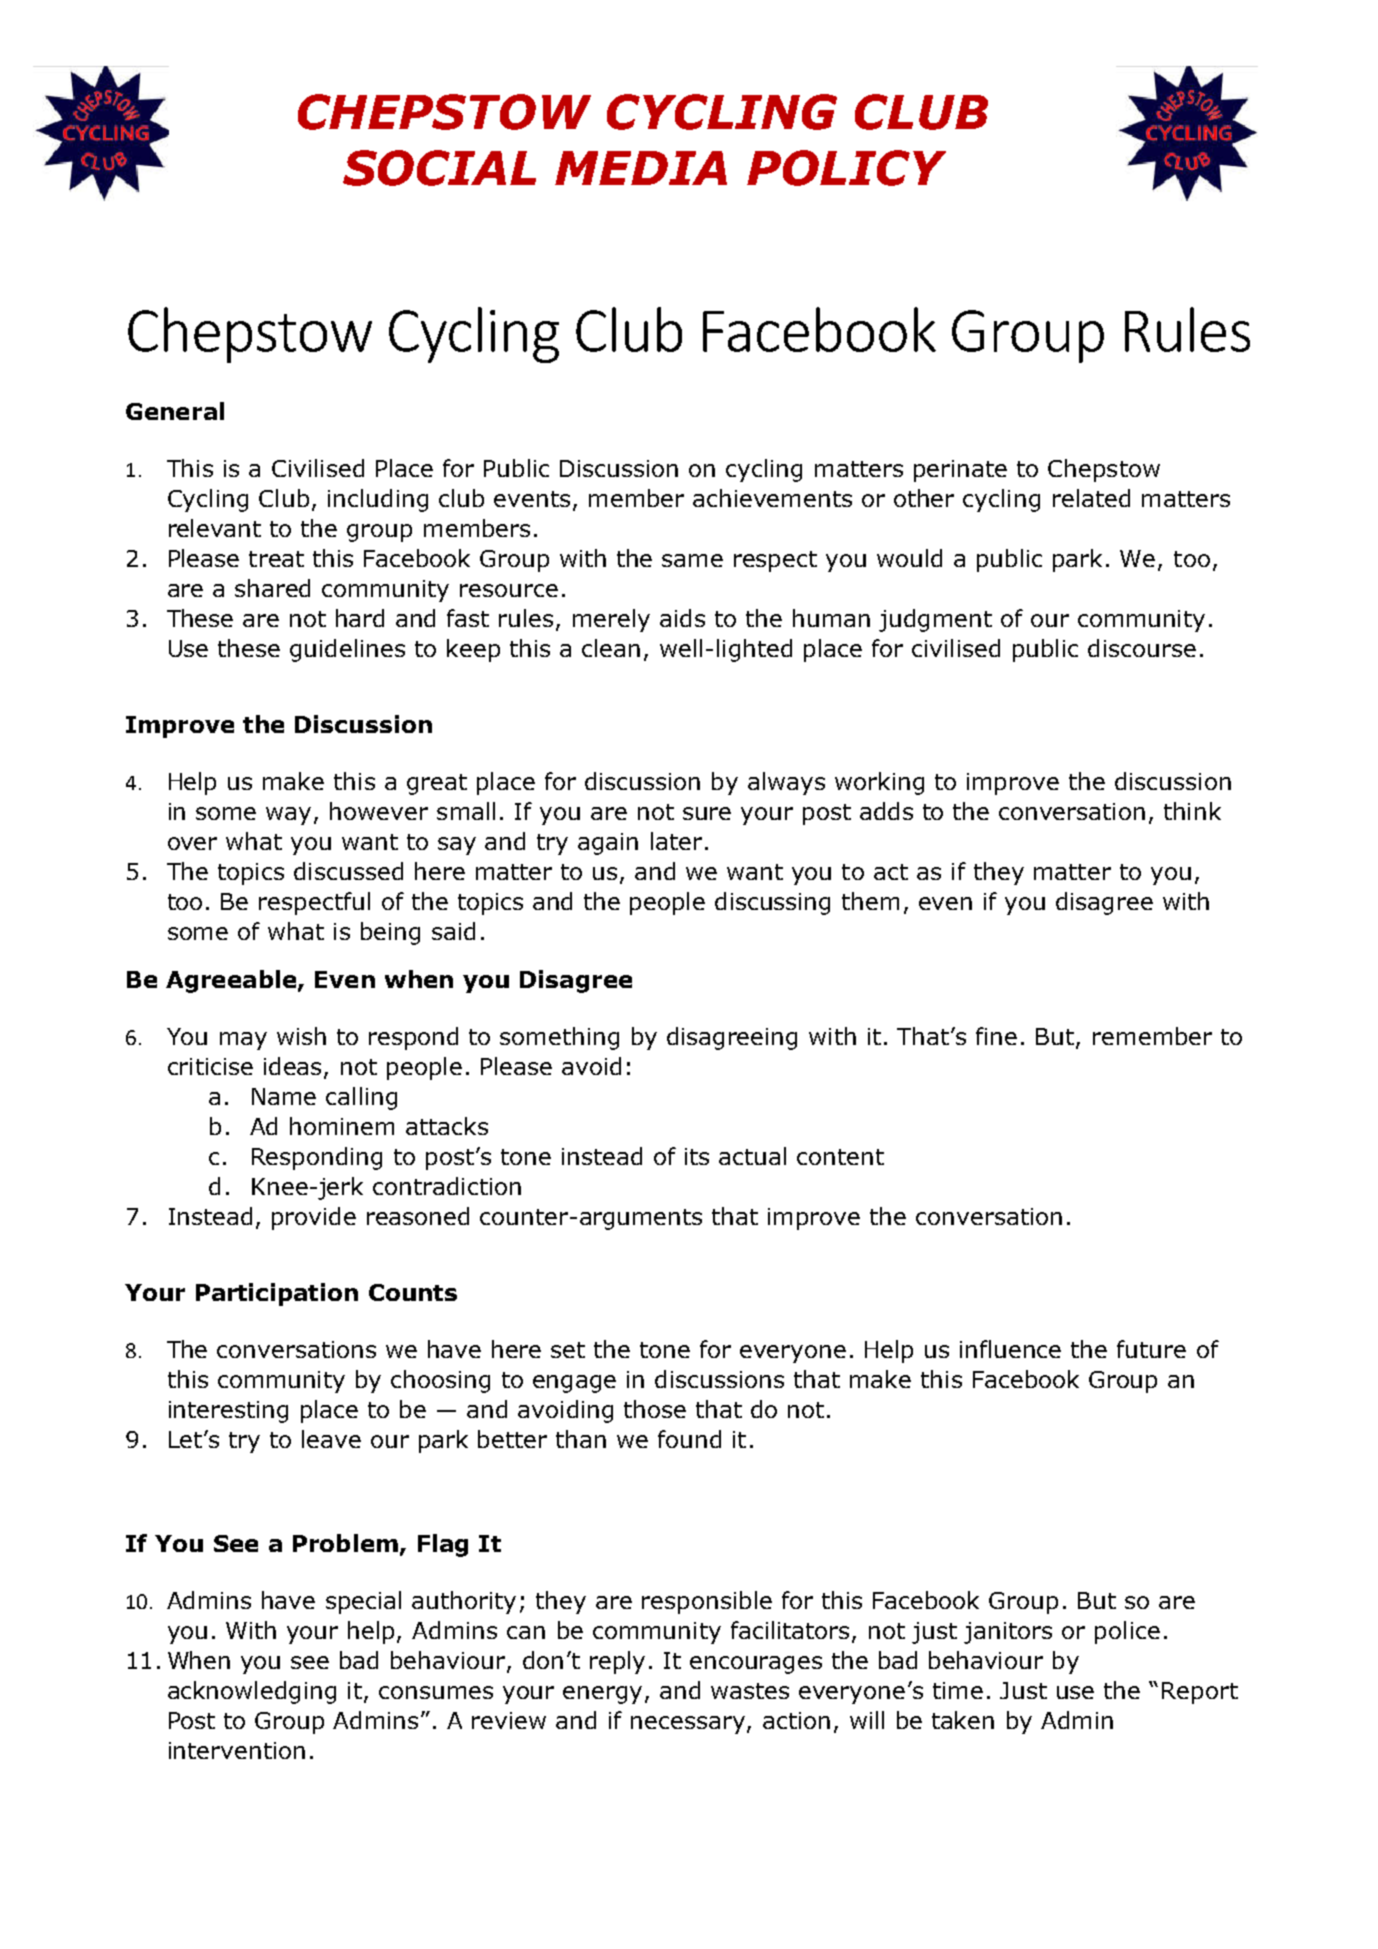 The width and height of the screenshot is (1378, 1949). Describe the element at coordinates (252, 1692) in the screenshot. I see `acknowledging` at that location.
